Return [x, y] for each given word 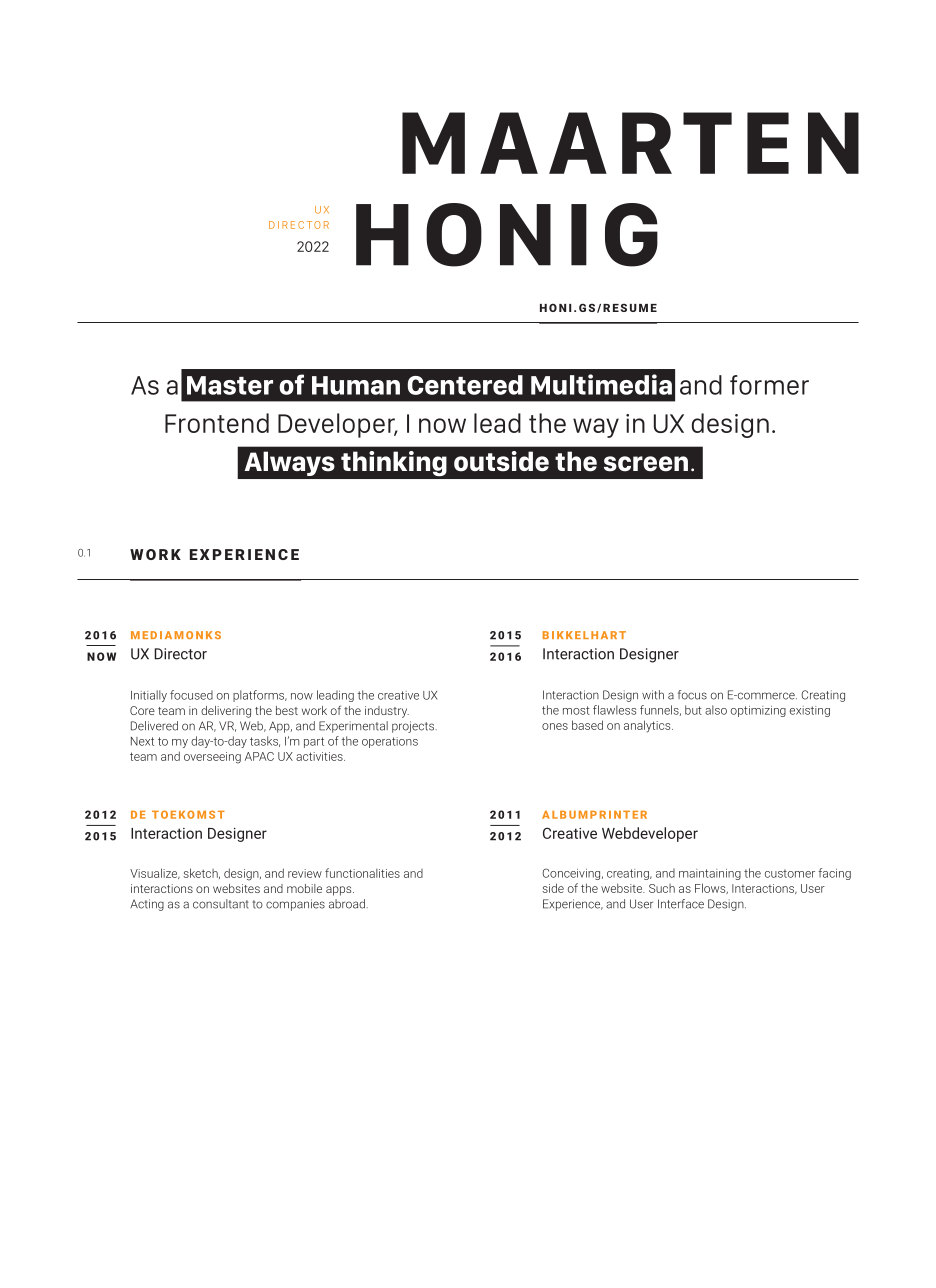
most [576, 710]
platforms [260, 696]
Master [230, 385]
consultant [221, 904]
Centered [465, 385]
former [769, 385]
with [653, 695]
